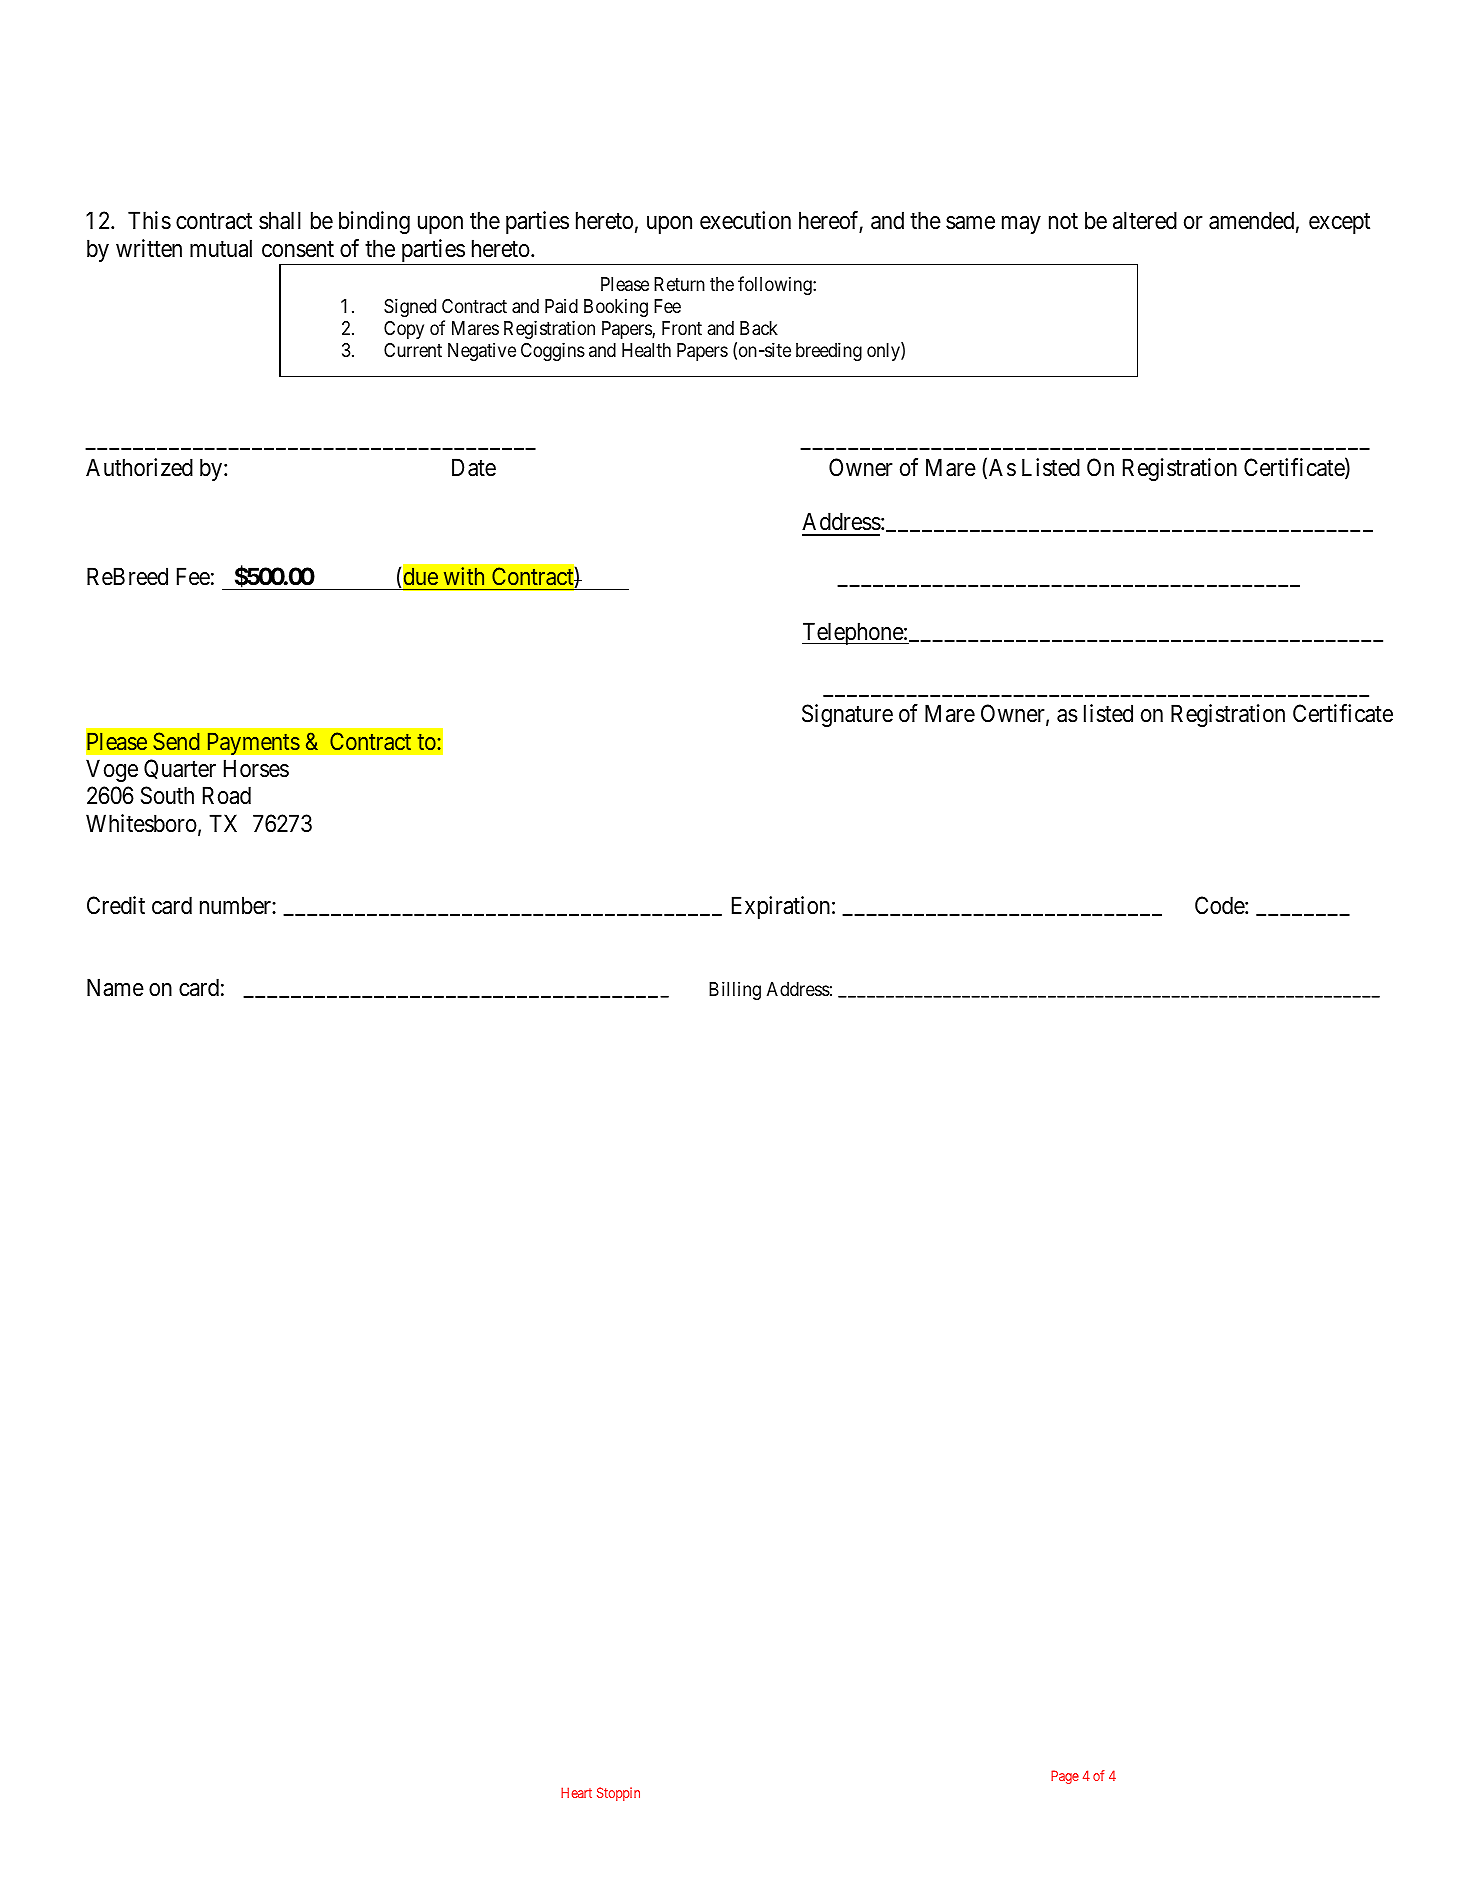 The width and height of the screenshot is (1458, 1887). I want to click on consent, so click(298, 249).
